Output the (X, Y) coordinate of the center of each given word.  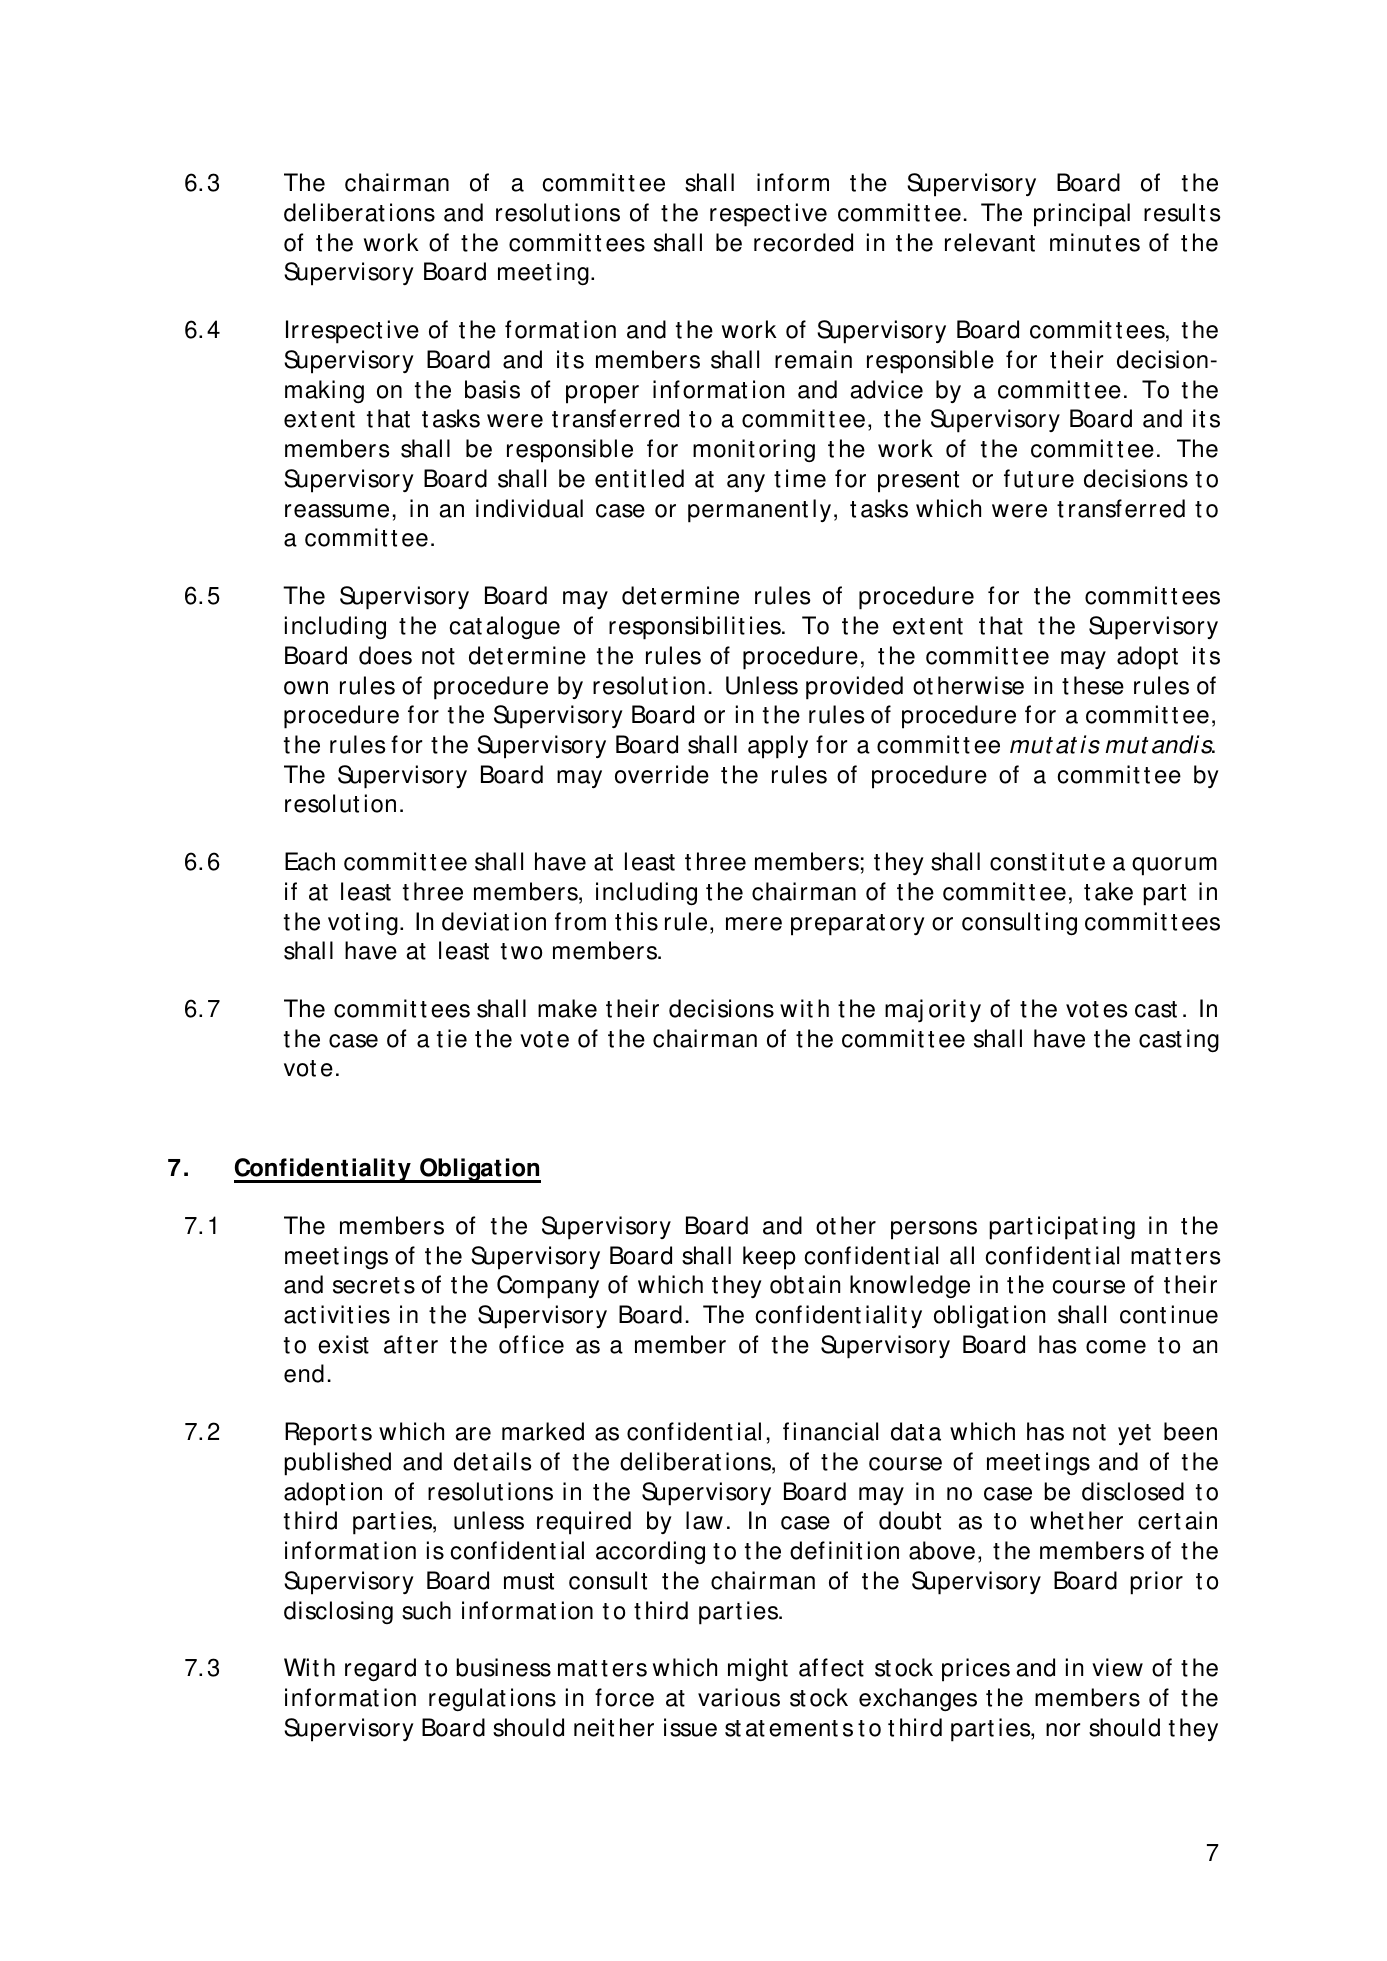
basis (492, 389)
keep (769, 1258)
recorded (803, 242)
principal (1082, 215)
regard (380, 1669)
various (739, 1697)
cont (1143, 1315)
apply (778, 747)
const (1018, 862)
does (385, 655)
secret (366, 1285)
